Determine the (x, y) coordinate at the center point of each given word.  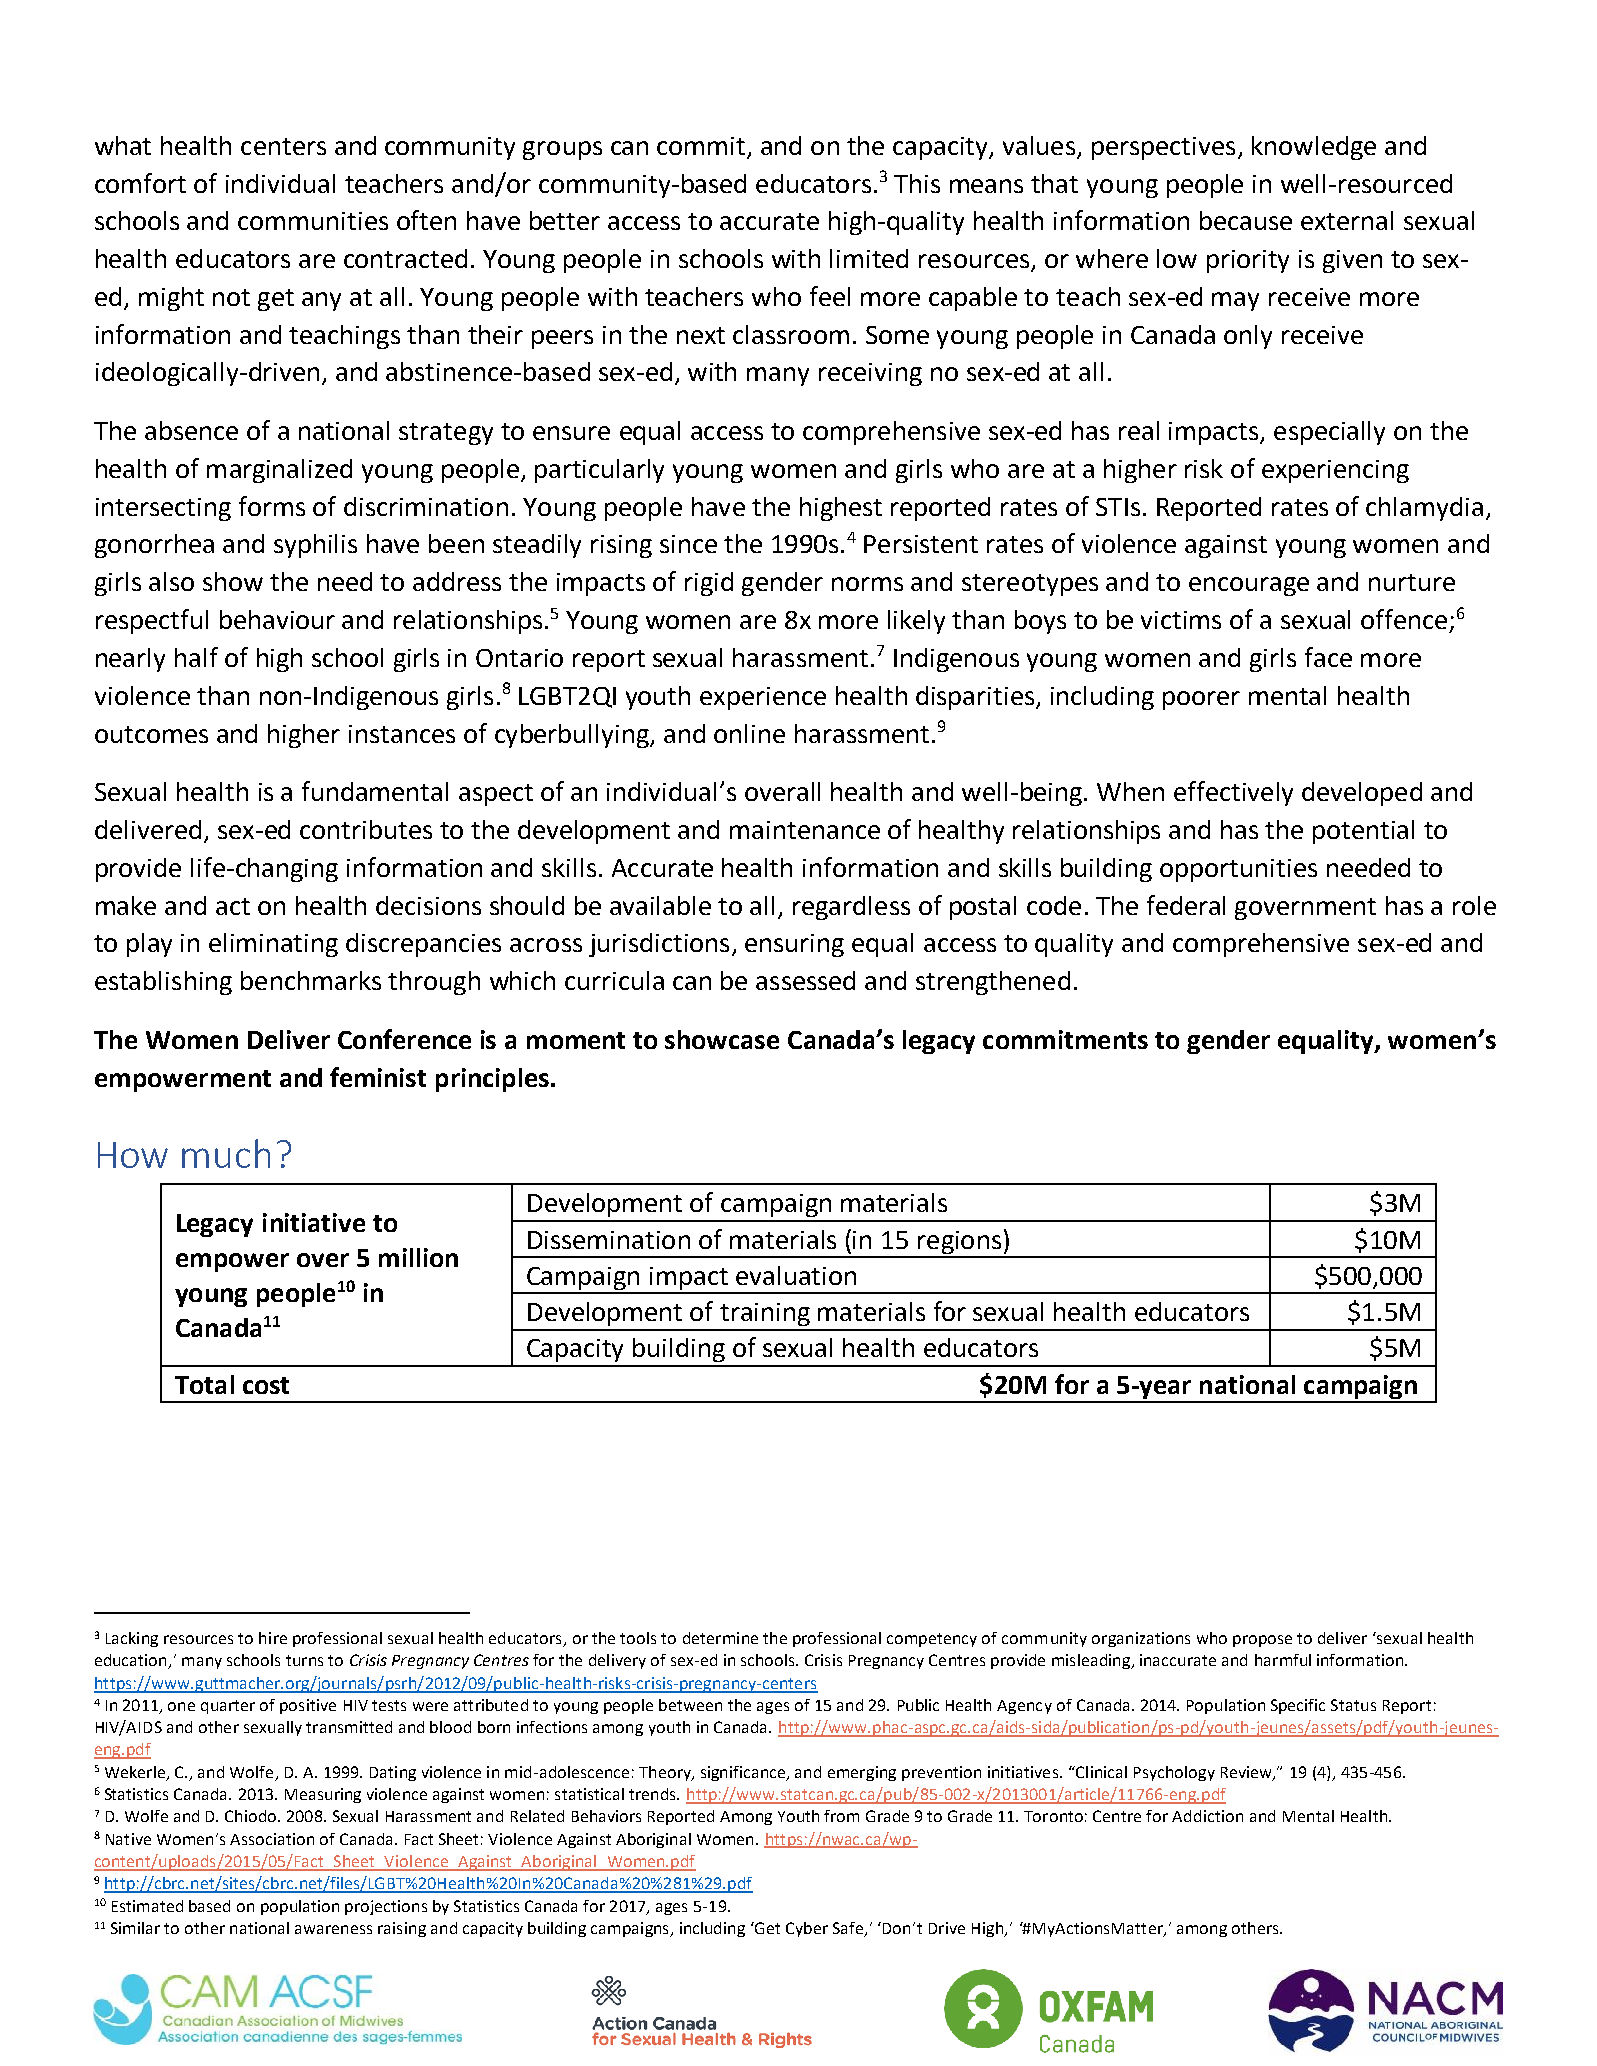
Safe (849, 1929)
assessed (805, 980)
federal (1186, 905)
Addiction (1207, 1816)
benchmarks (311, 980)
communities (313, 221)
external (1347, 220)
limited (869, 258)
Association (272, 1839)
